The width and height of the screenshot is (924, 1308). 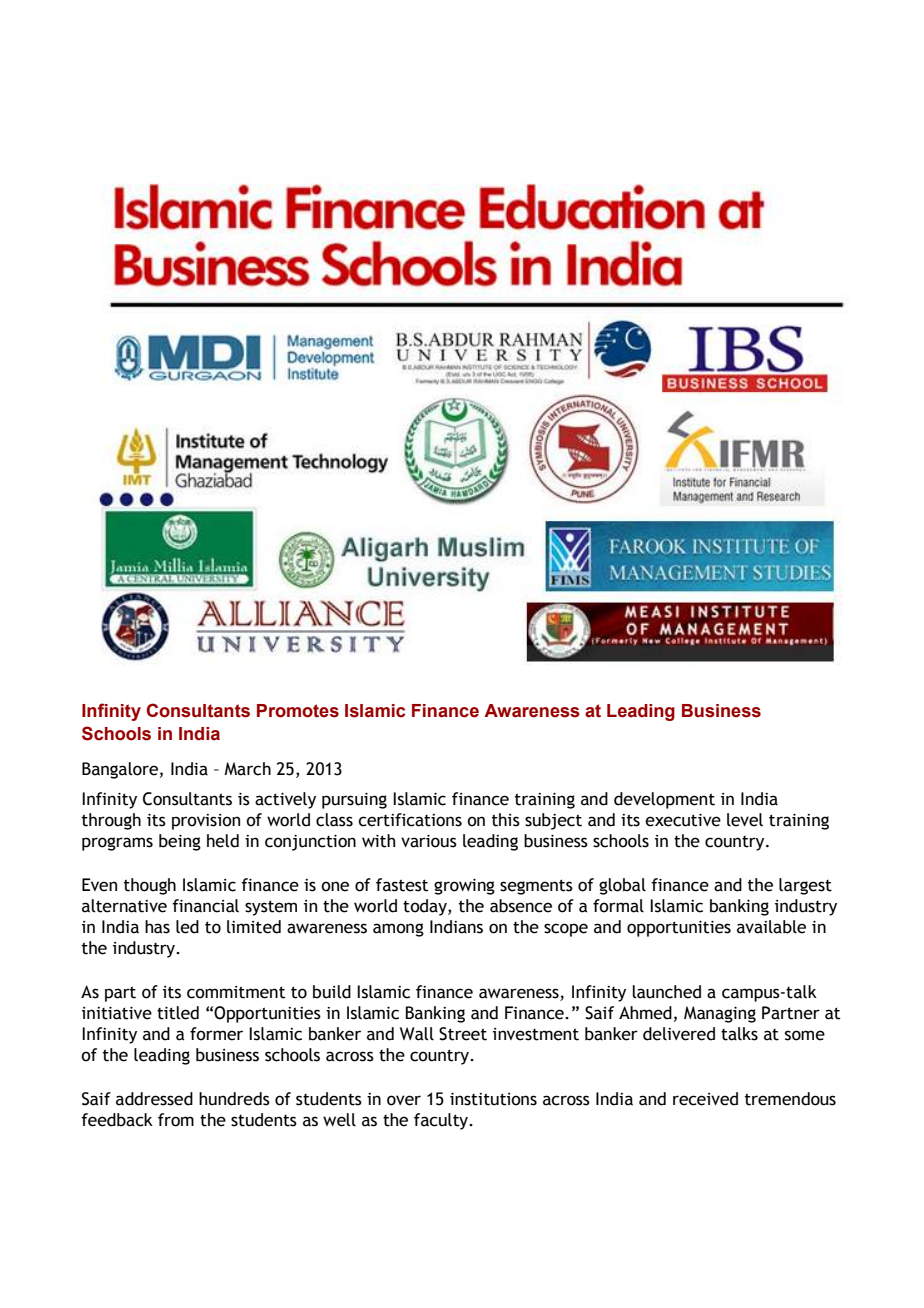 What do you see at coordinates (206, 822) in the screenshot?
I see `provision` at bounding box center [206, 822].
